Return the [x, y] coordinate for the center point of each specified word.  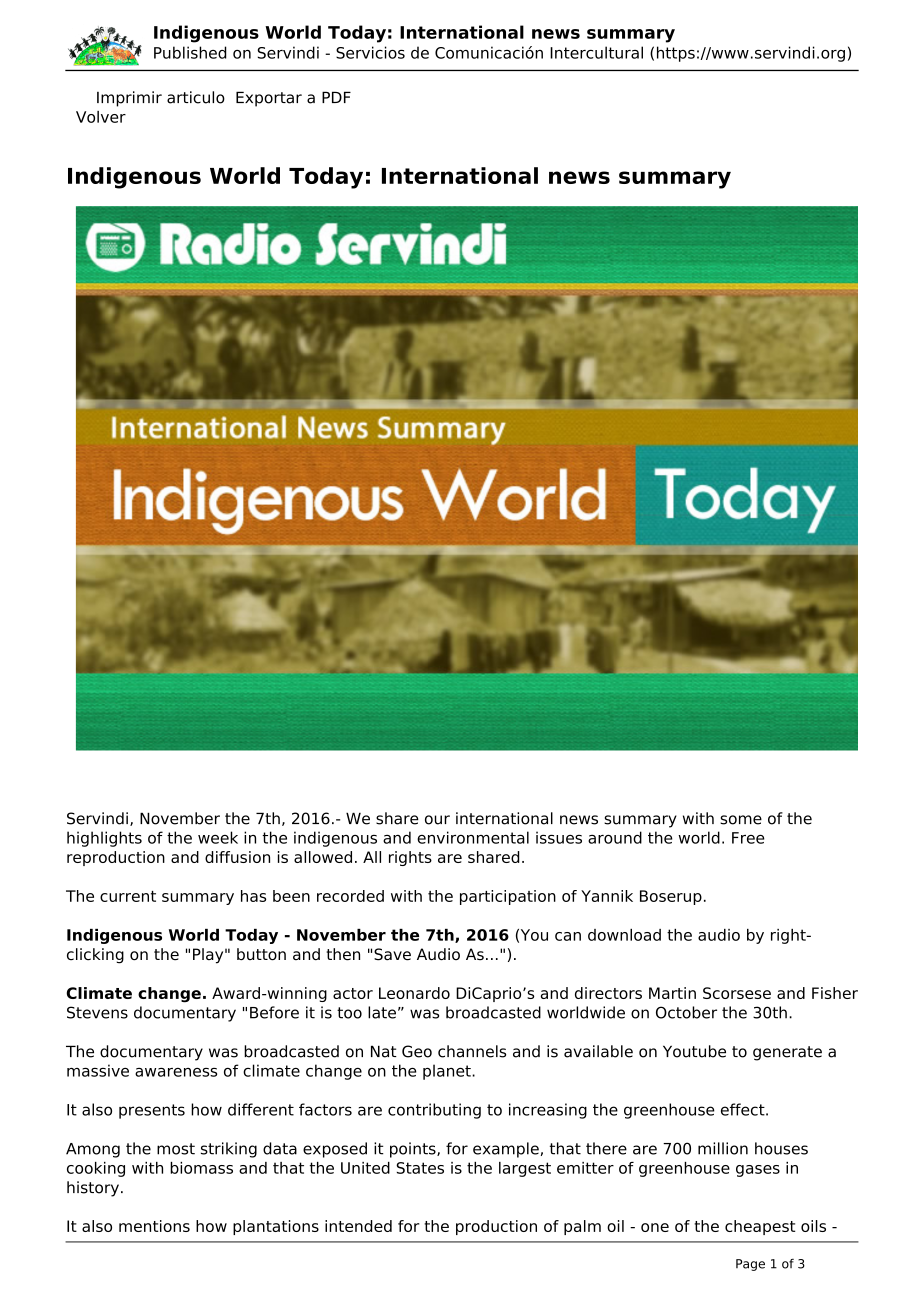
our [437, 820]
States [420, 1168]
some [741, 820]
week [218, 837]
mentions [154, 1226]
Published [190, 52]
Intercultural [596, 52]
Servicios [370, 52]
